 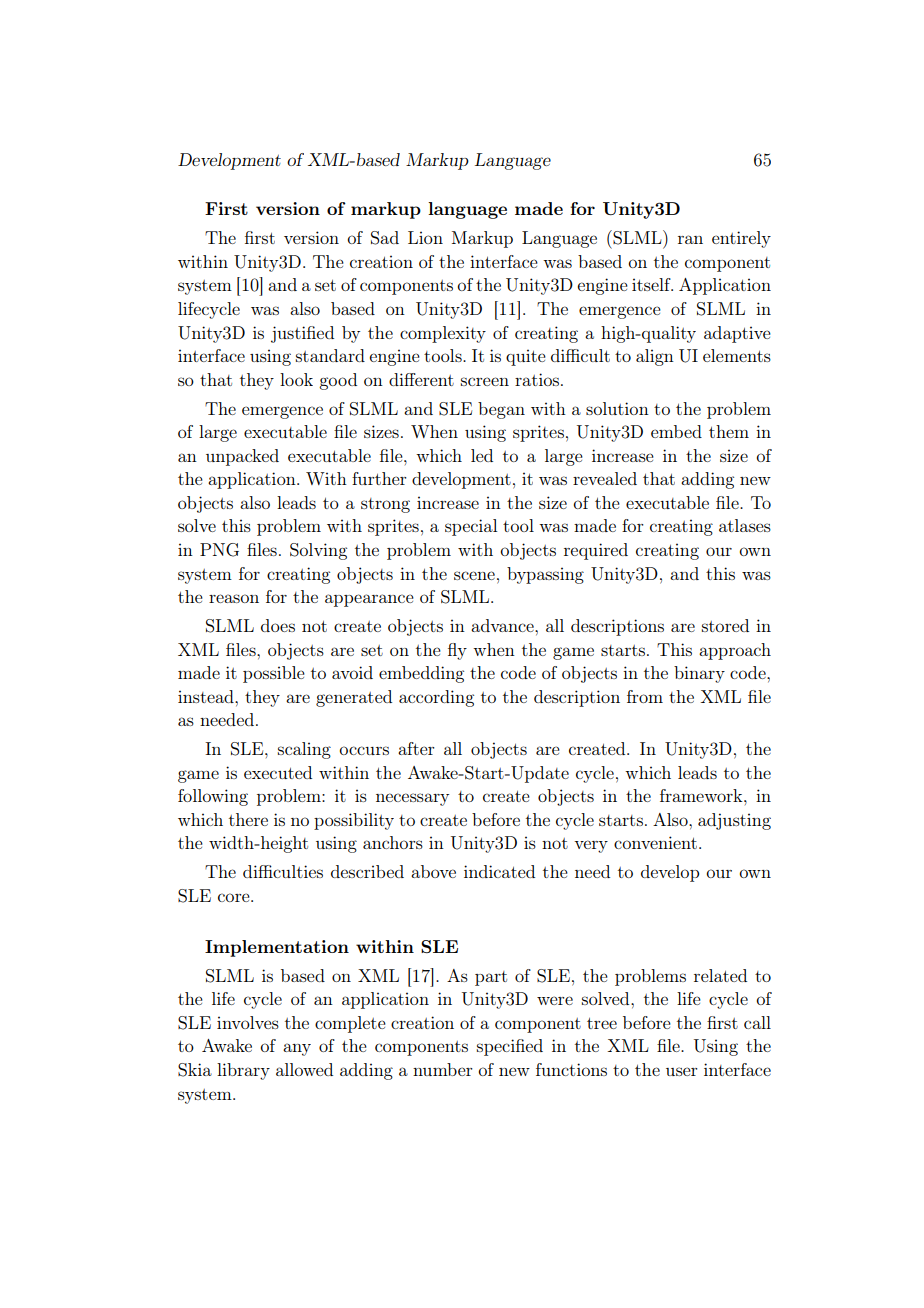 I want to click on specified, so click(x=510, y=1047).
